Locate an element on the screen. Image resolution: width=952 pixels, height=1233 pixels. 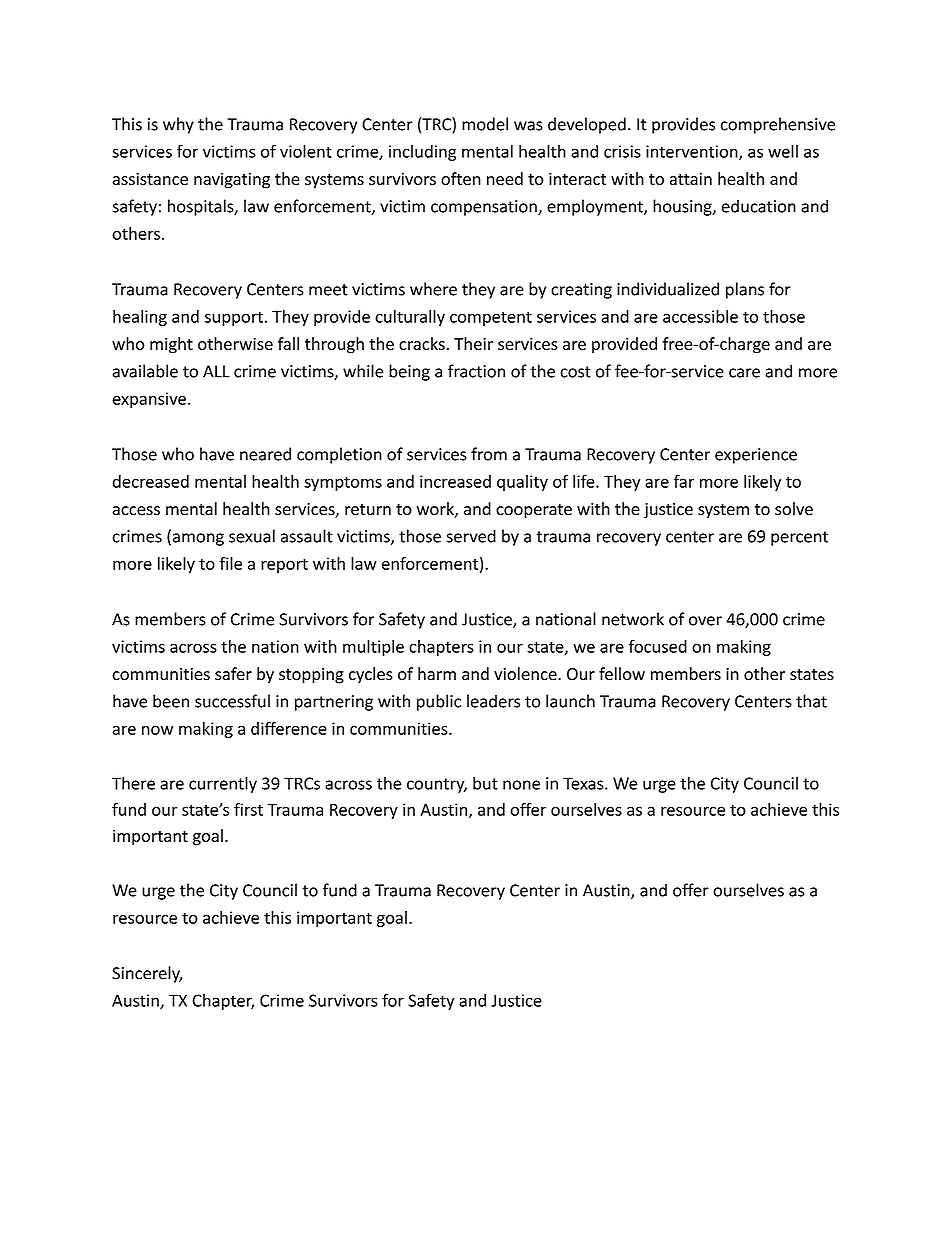
why is located at coordinates (178, 125).
